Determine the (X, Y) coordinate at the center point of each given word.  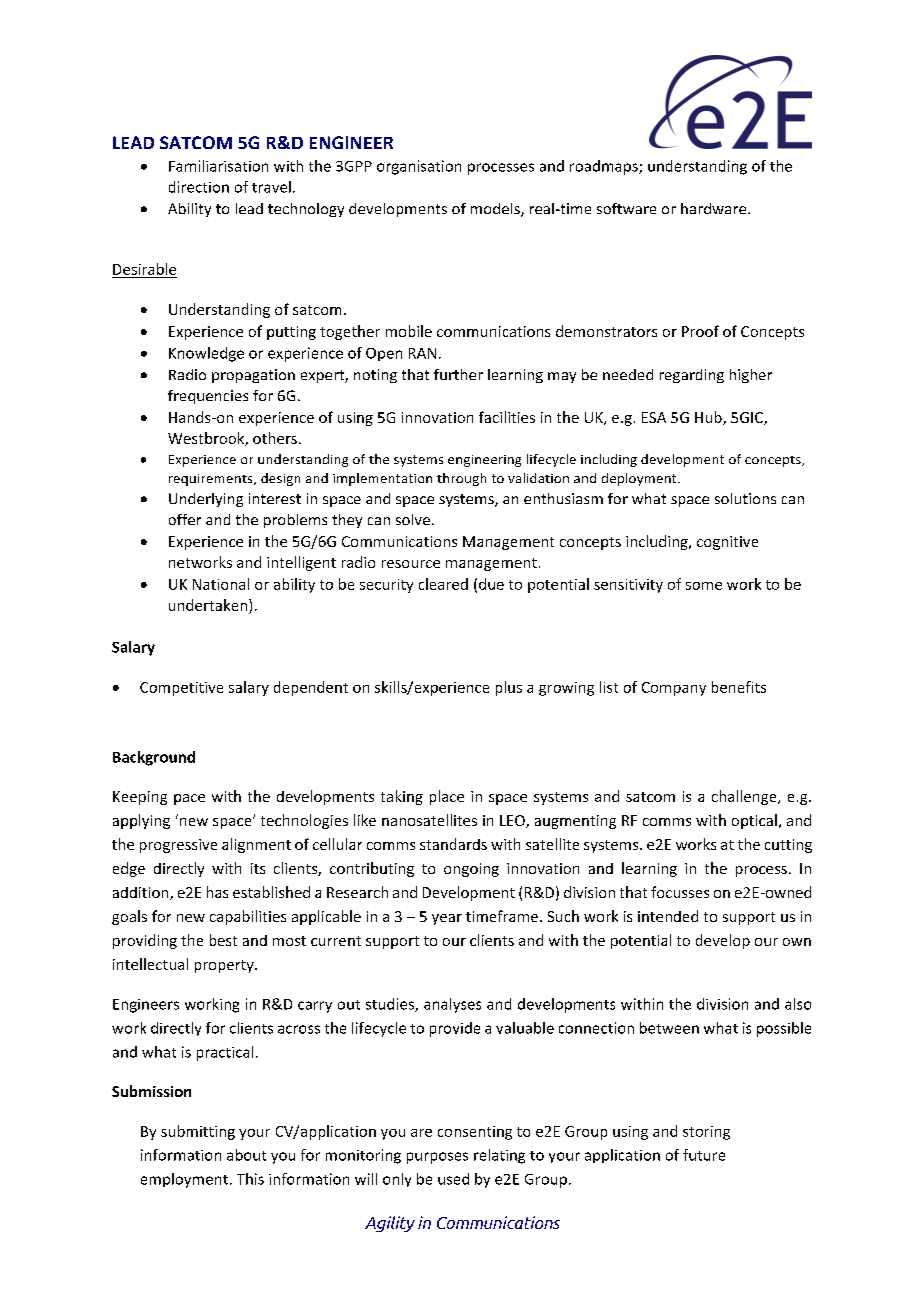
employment (184, 1180)
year (447, 919)
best (223, 940)
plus (509, 688)
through (461, 479)
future (704, 1155)
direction (199, 187)
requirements (212, 480)
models (496, 210)
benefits (739, 687)
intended (668, 916)
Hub (709, 418)
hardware (715, 208)
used (453, 1179)
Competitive (181, 689)
